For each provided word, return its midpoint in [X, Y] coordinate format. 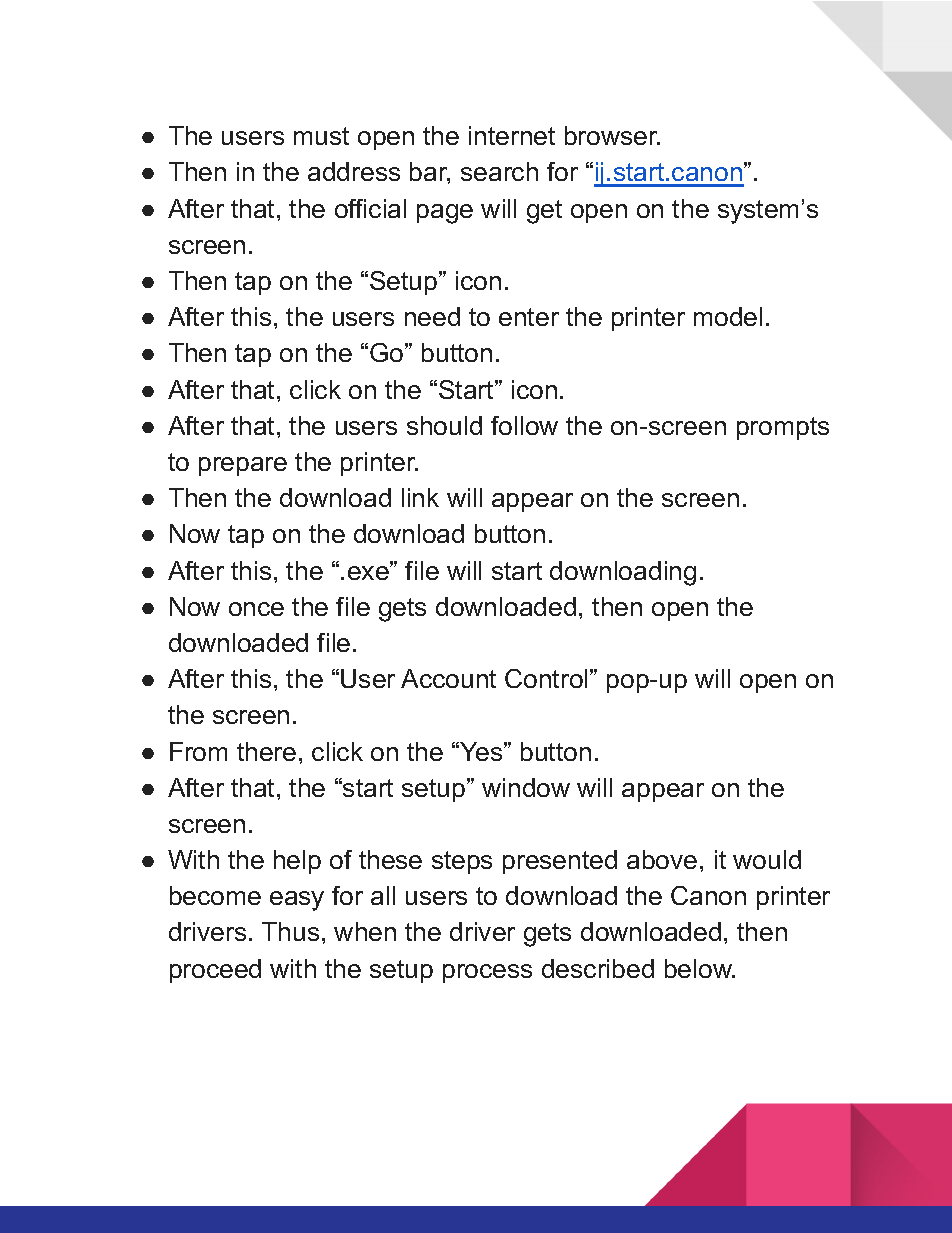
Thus [290, 931]
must [321, 136]
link [420, 497]
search [499, 171]
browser [612, 135]
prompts [783, 428]
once [256, 609]
